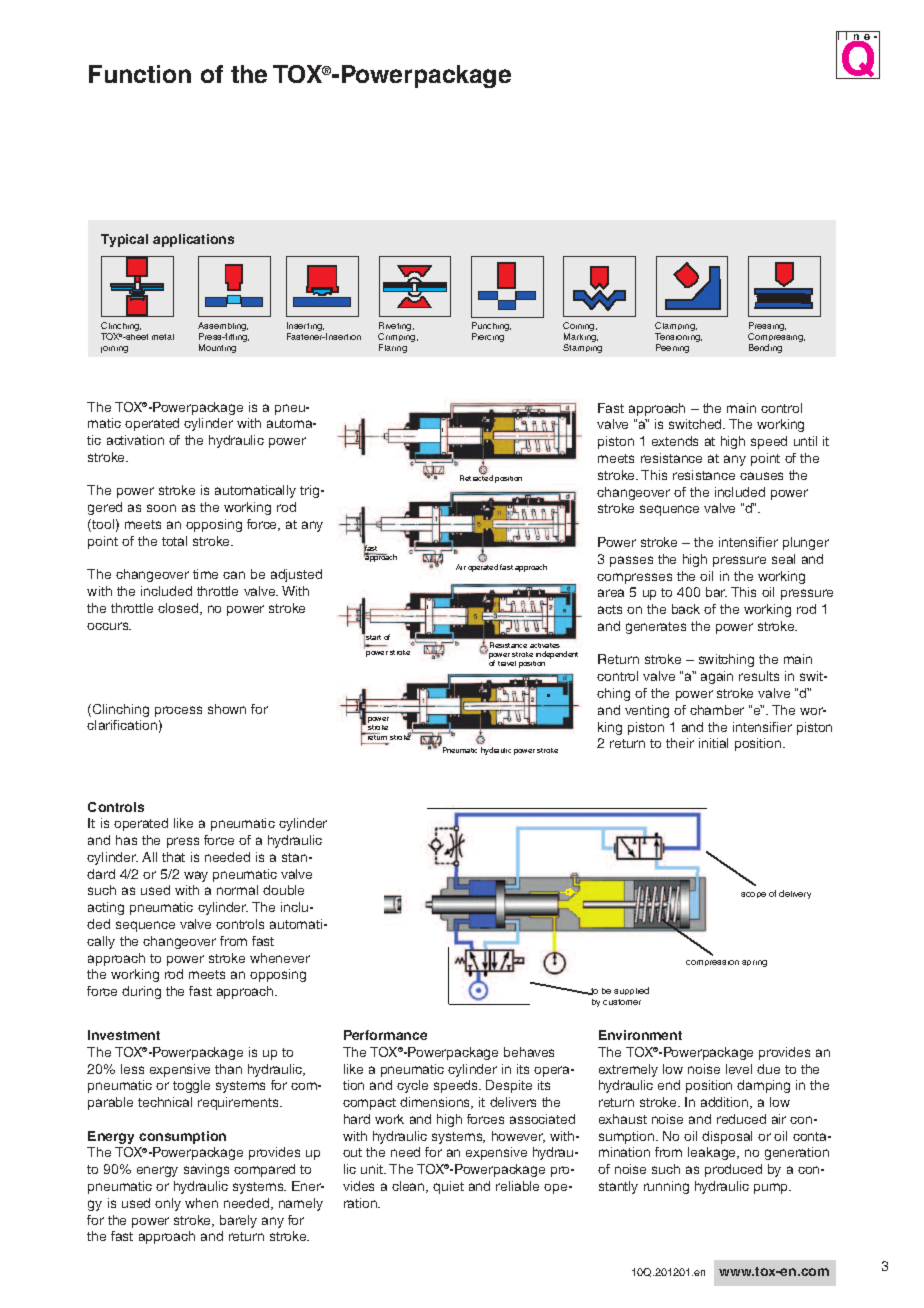  Describe the element at coordinates (507, 663) in the page. I see `travel` at that location.
